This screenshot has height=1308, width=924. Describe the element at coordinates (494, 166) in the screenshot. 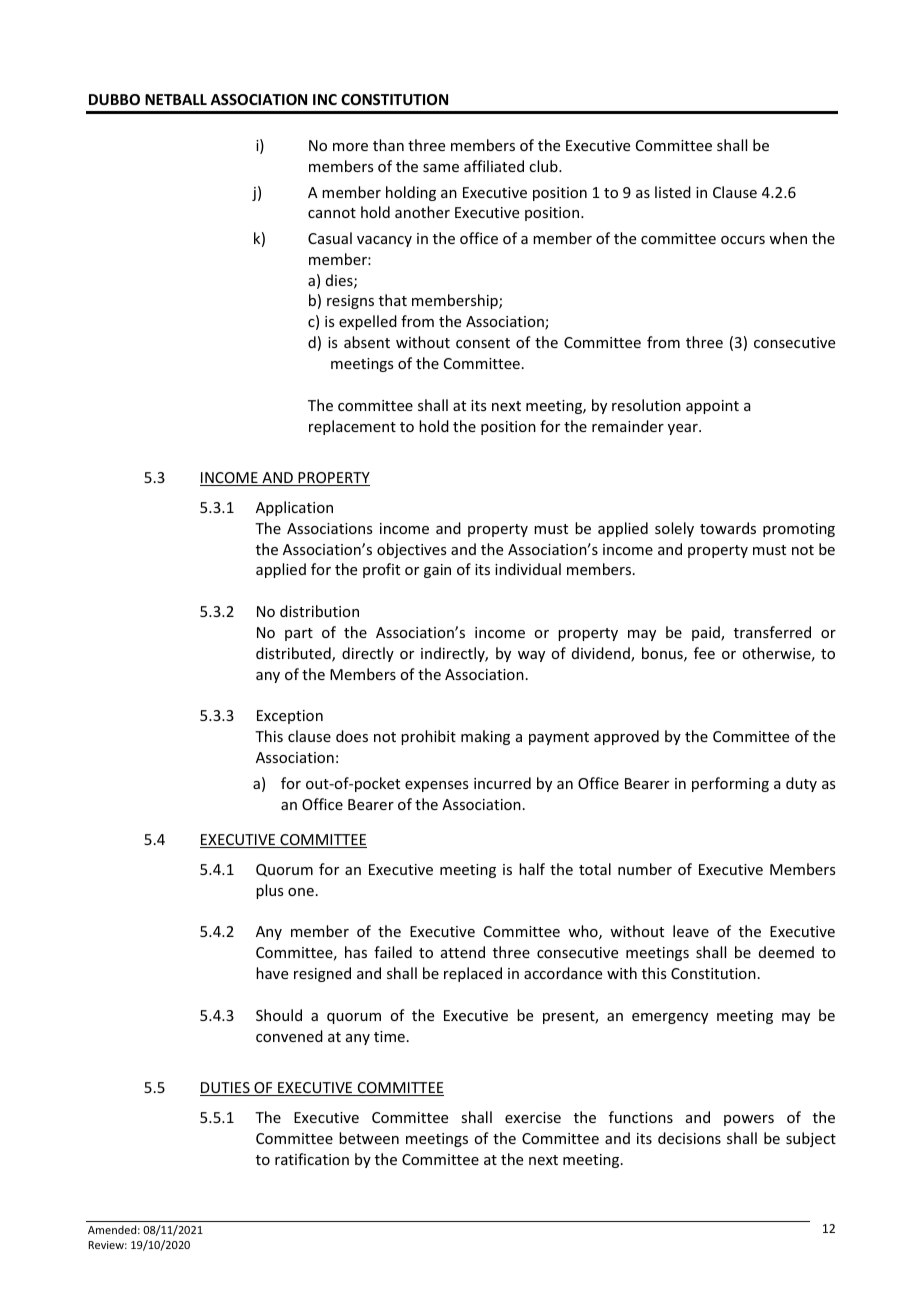

I see `affiliated` at that location.
